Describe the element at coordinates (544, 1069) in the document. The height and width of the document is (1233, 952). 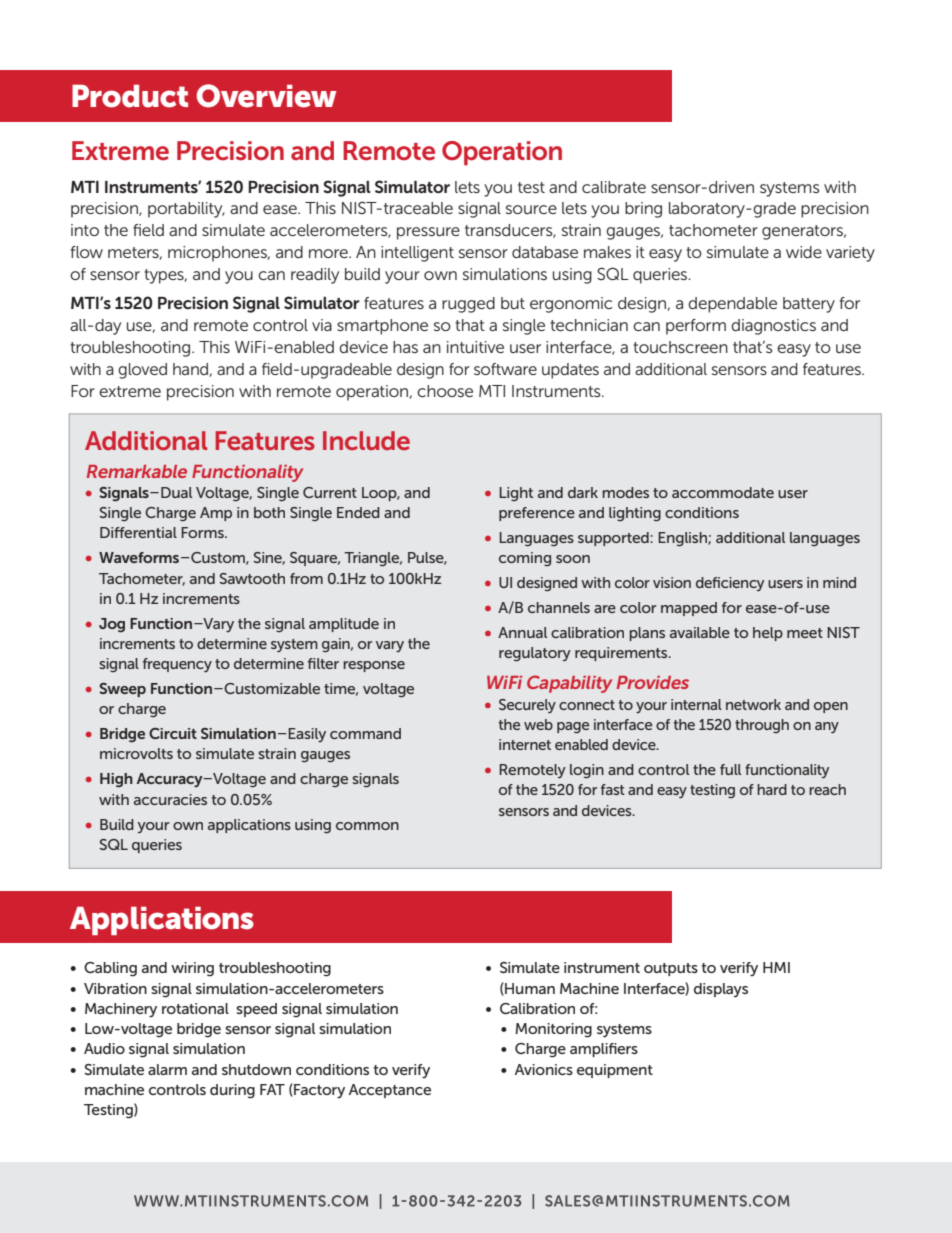
I see `Avionics` at that location.
